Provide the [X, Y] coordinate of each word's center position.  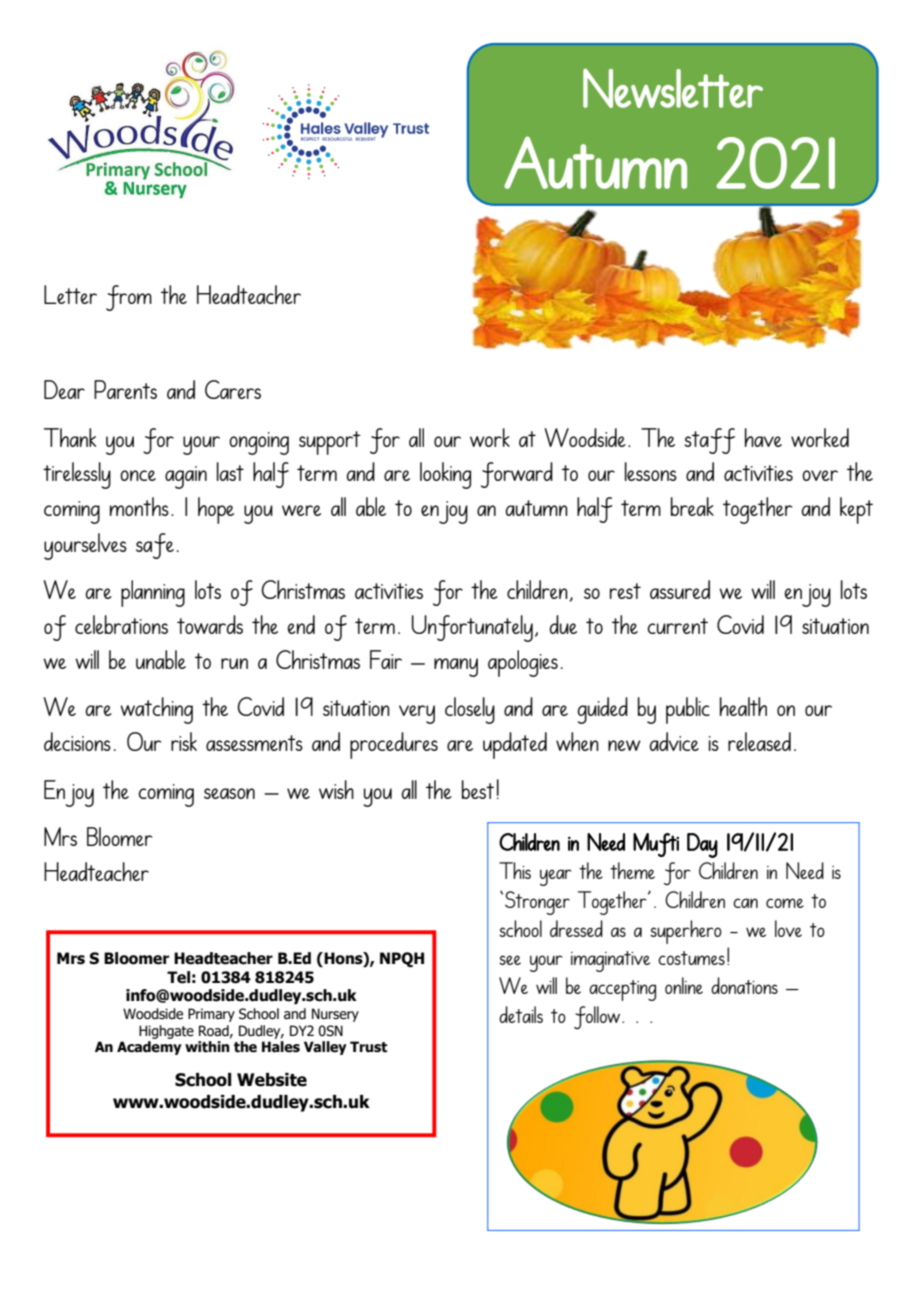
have [763, 437]
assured [680, 589]
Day [702, 845]
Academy [149, 1048]
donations [744, 985]
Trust [369, 1047]
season [229, 793]
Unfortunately [472, 628]
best [478, 789]
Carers [233, 389]
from [129, 298]
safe [155, 546]
